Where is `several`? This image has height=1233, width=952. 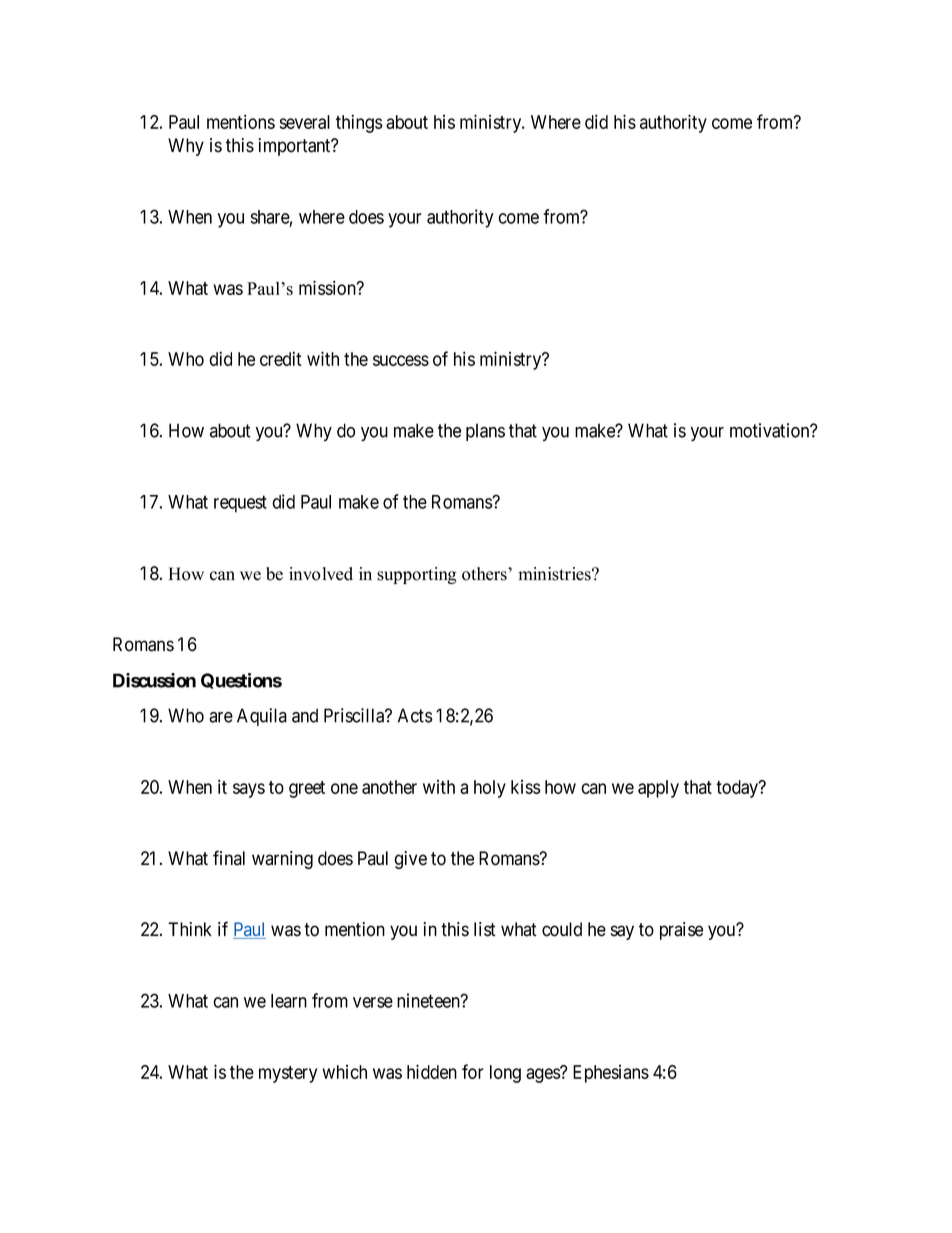
several is located at coordinates (305, 122).
